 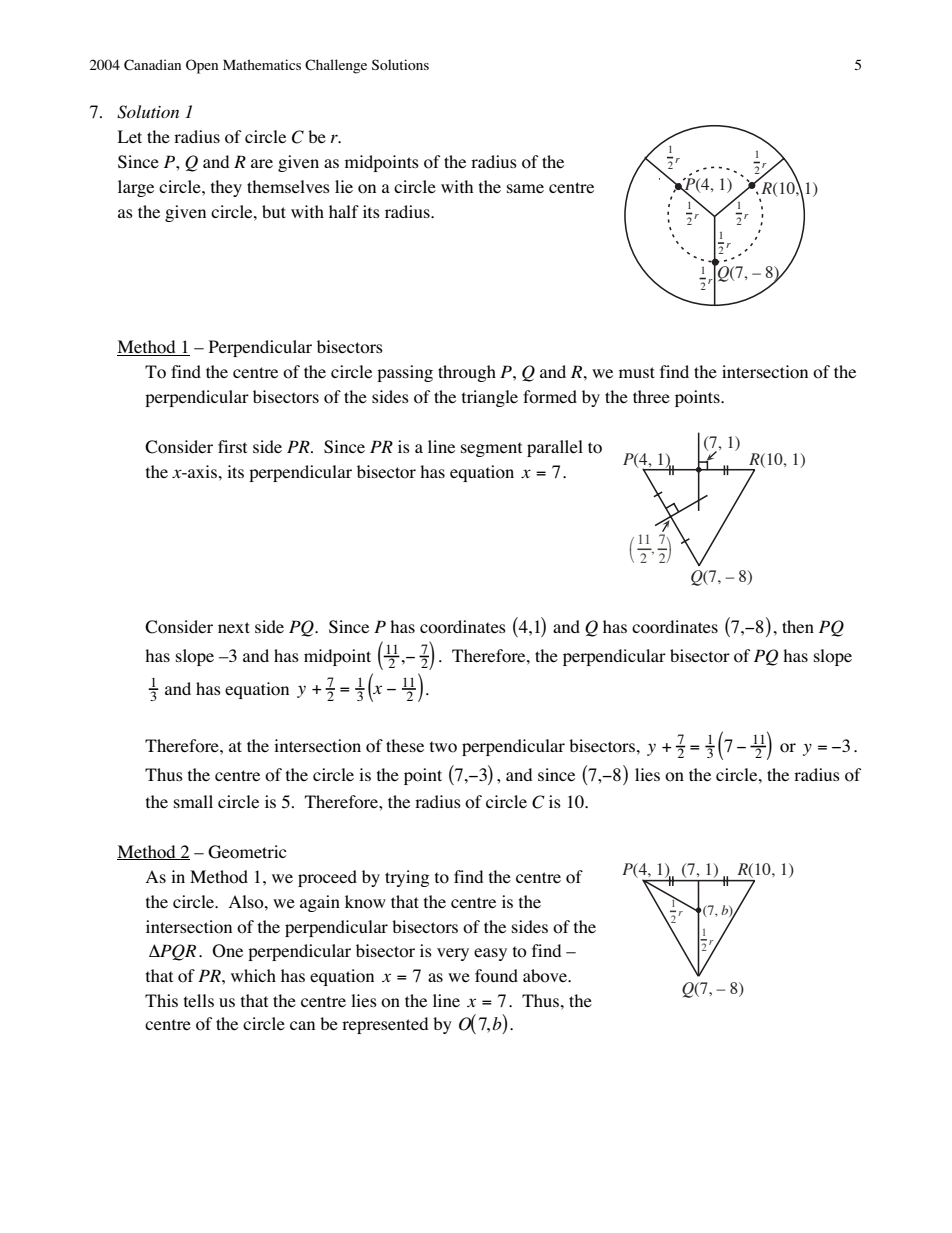 I want to click on Challenge, so click(x=336, y=66).
